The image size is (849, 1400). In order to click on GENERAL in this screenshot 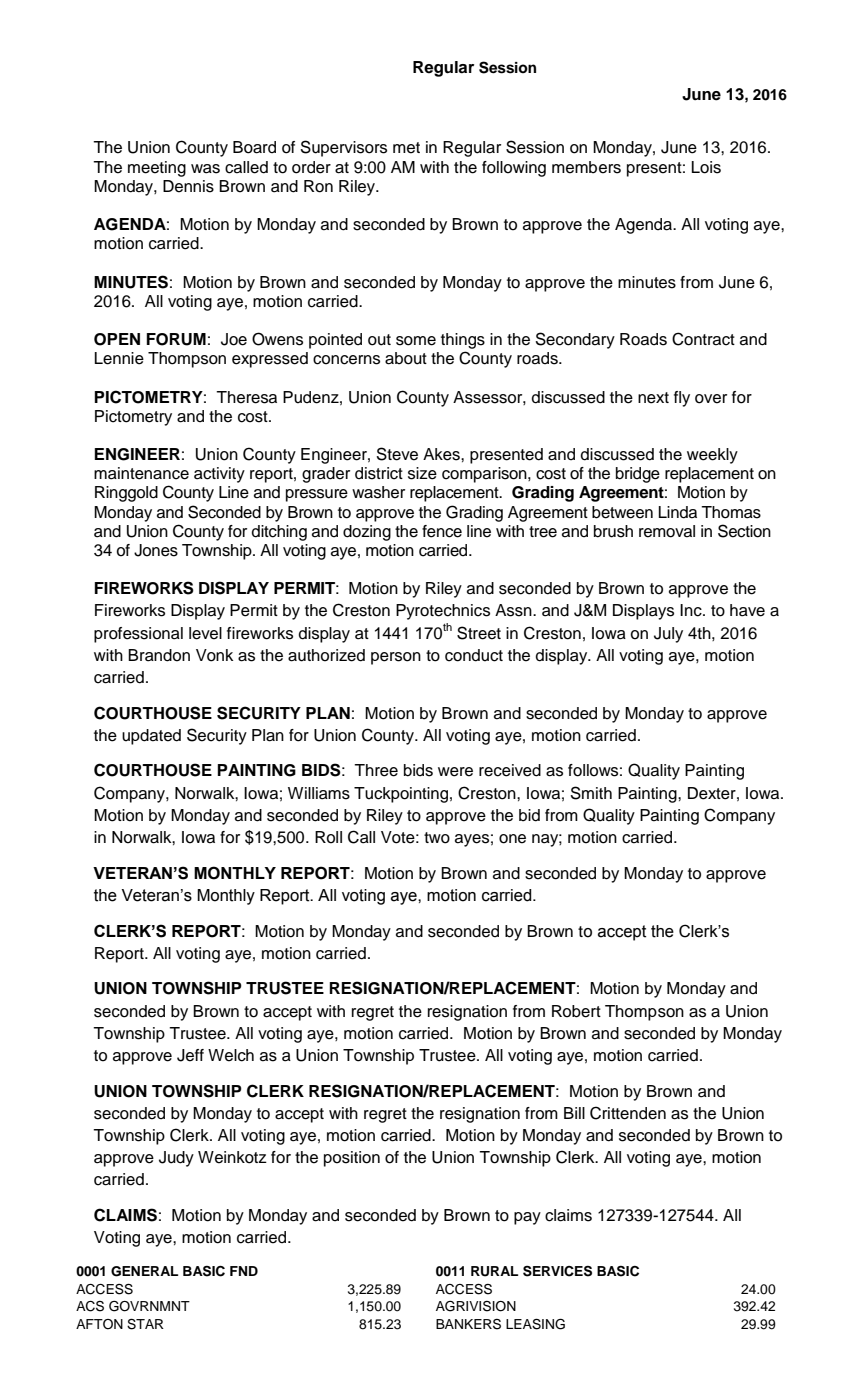, I will do `click(144, 1271)`.
